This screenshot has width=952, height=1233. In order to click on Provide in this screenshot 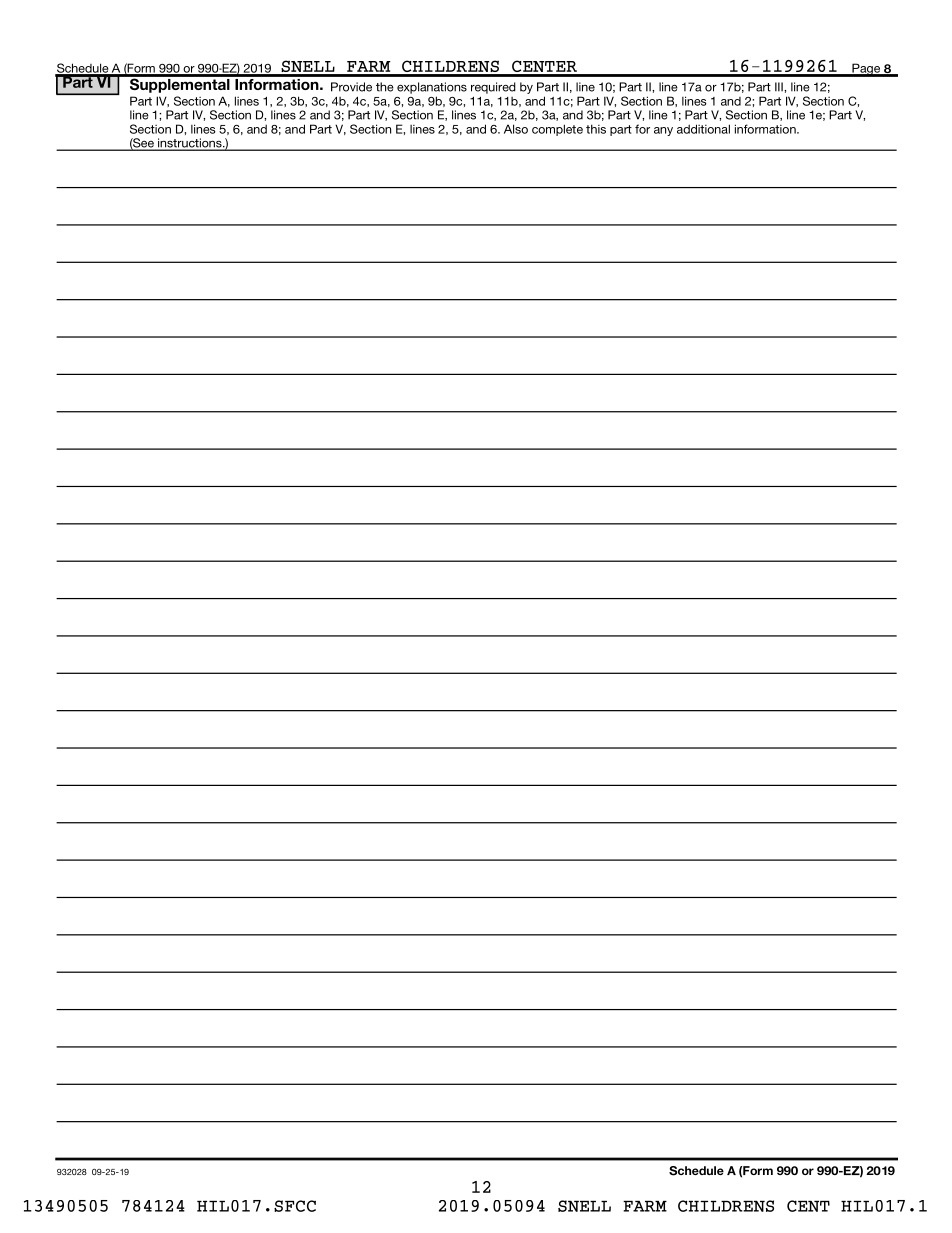, I will do `click(351, 87)`.
